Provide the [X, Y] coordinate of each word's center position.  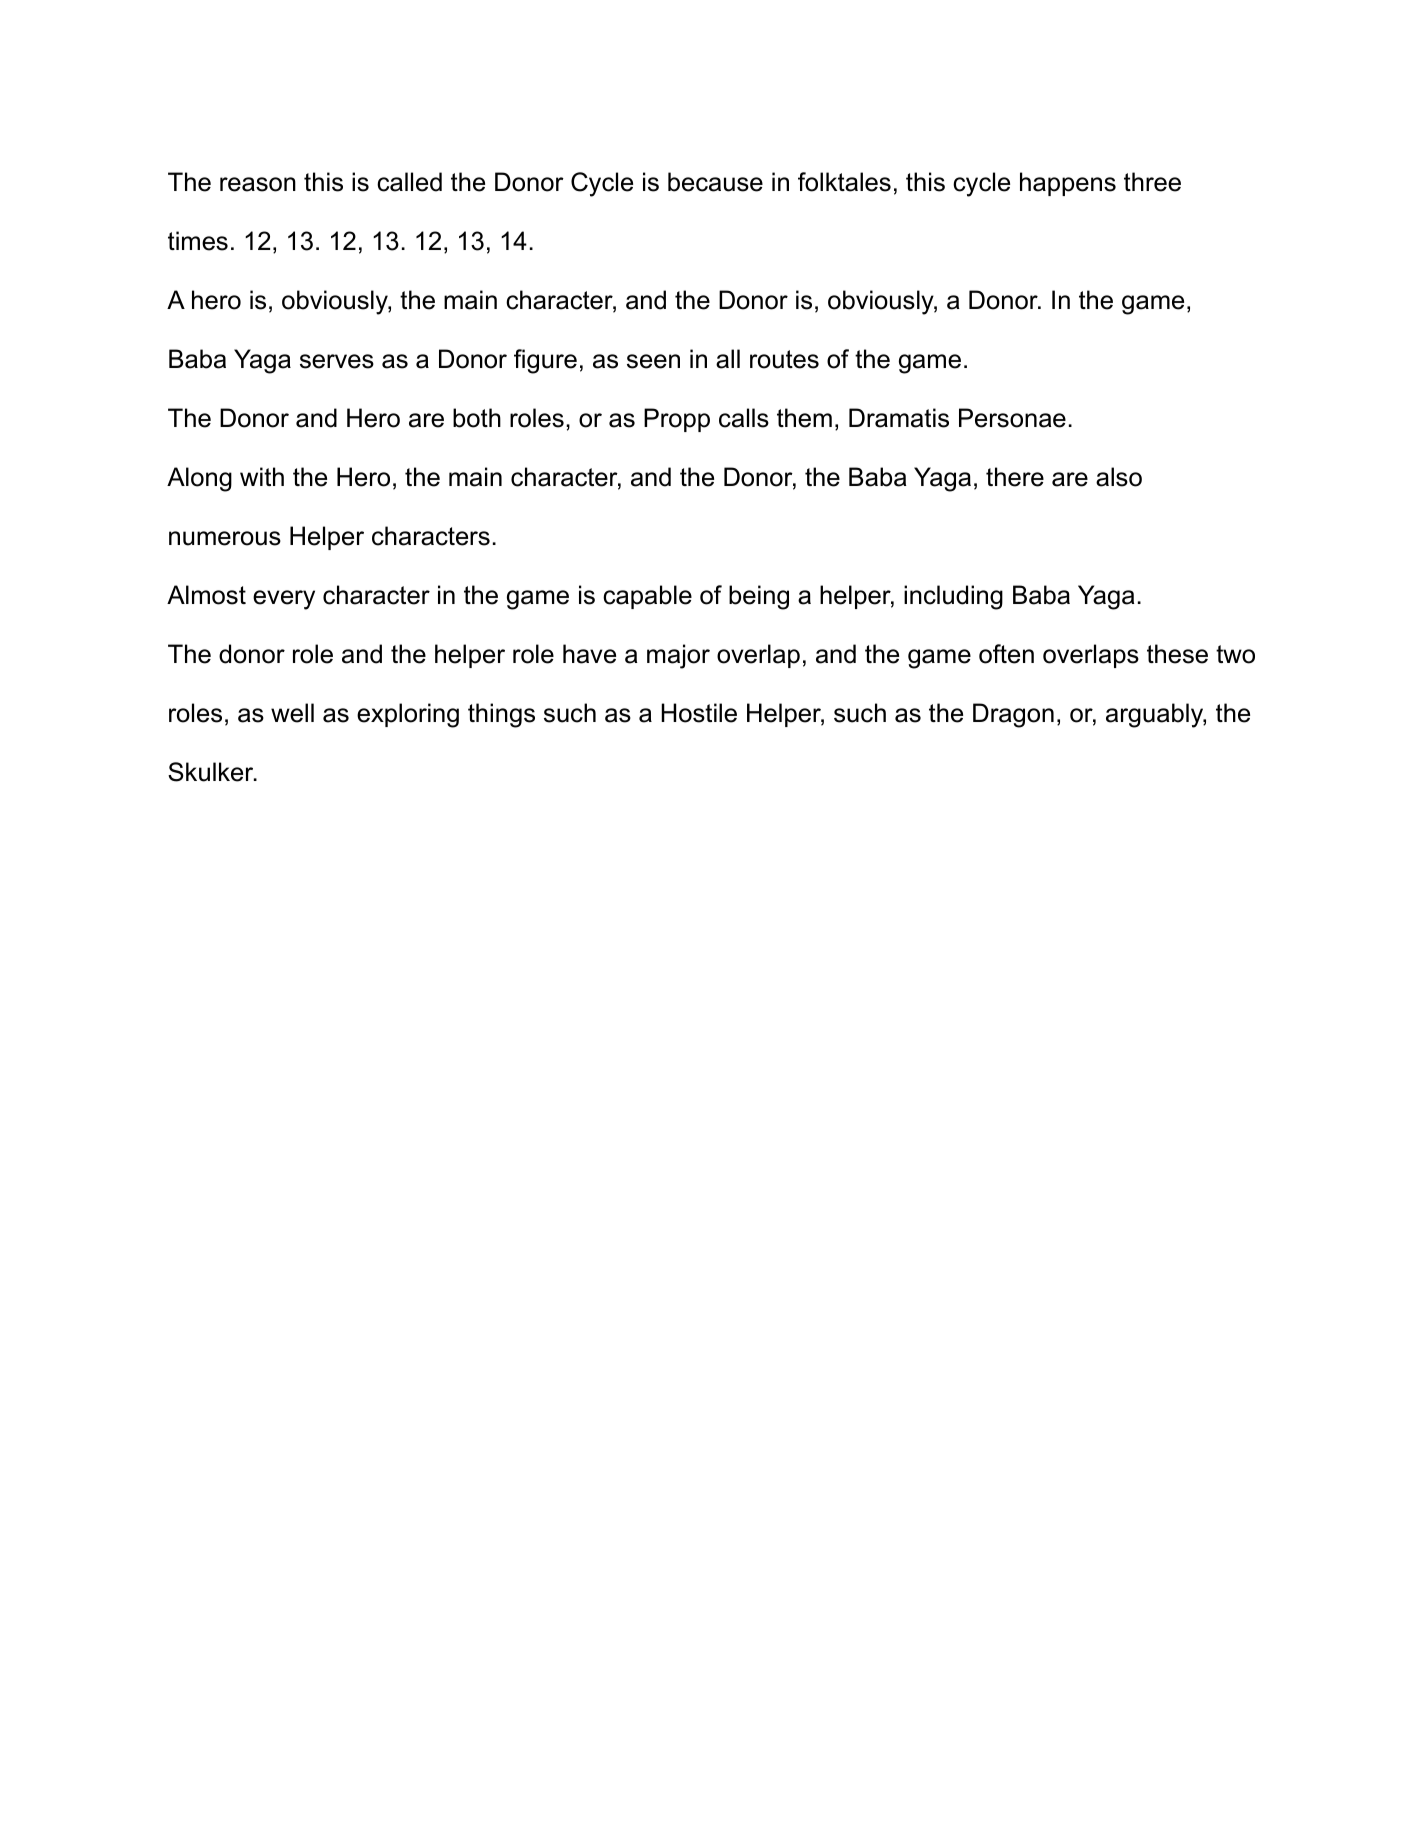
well [292, 713]
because [715, 182]
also [1119, 477]
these [1177, 654]
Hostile [699, 713]
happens [1068, 184]
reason [258, 184]
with [262, 476]
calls [744, 418]
